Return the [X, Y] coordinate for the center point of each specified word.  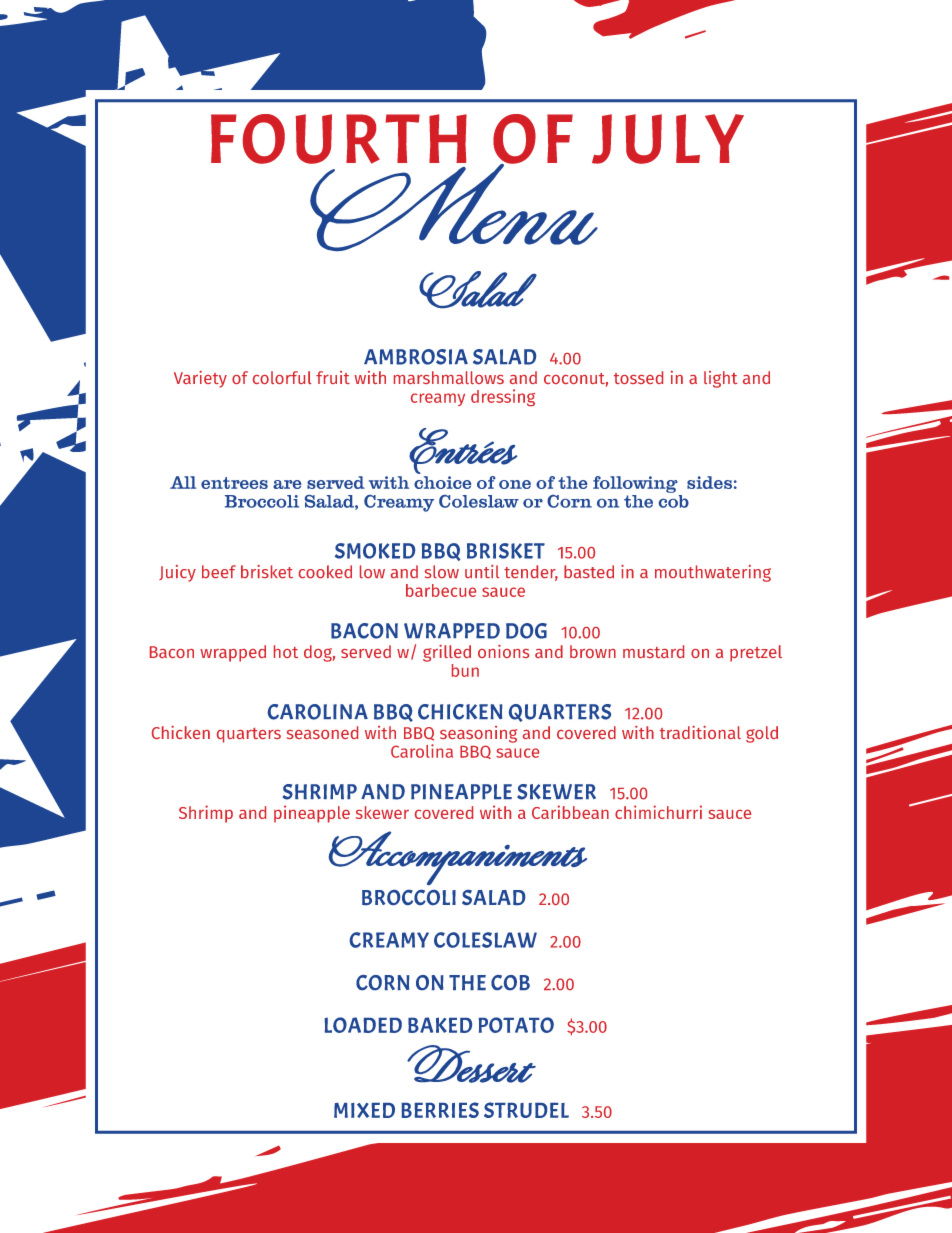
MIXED [364, 1110]
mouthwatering [713, 573]
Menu [454, 205]
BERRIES [440, 1110]
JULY [668, 139]
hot [286, 651]
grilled [447, 653]
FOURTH [339, 139]
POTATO [516, 1025]
